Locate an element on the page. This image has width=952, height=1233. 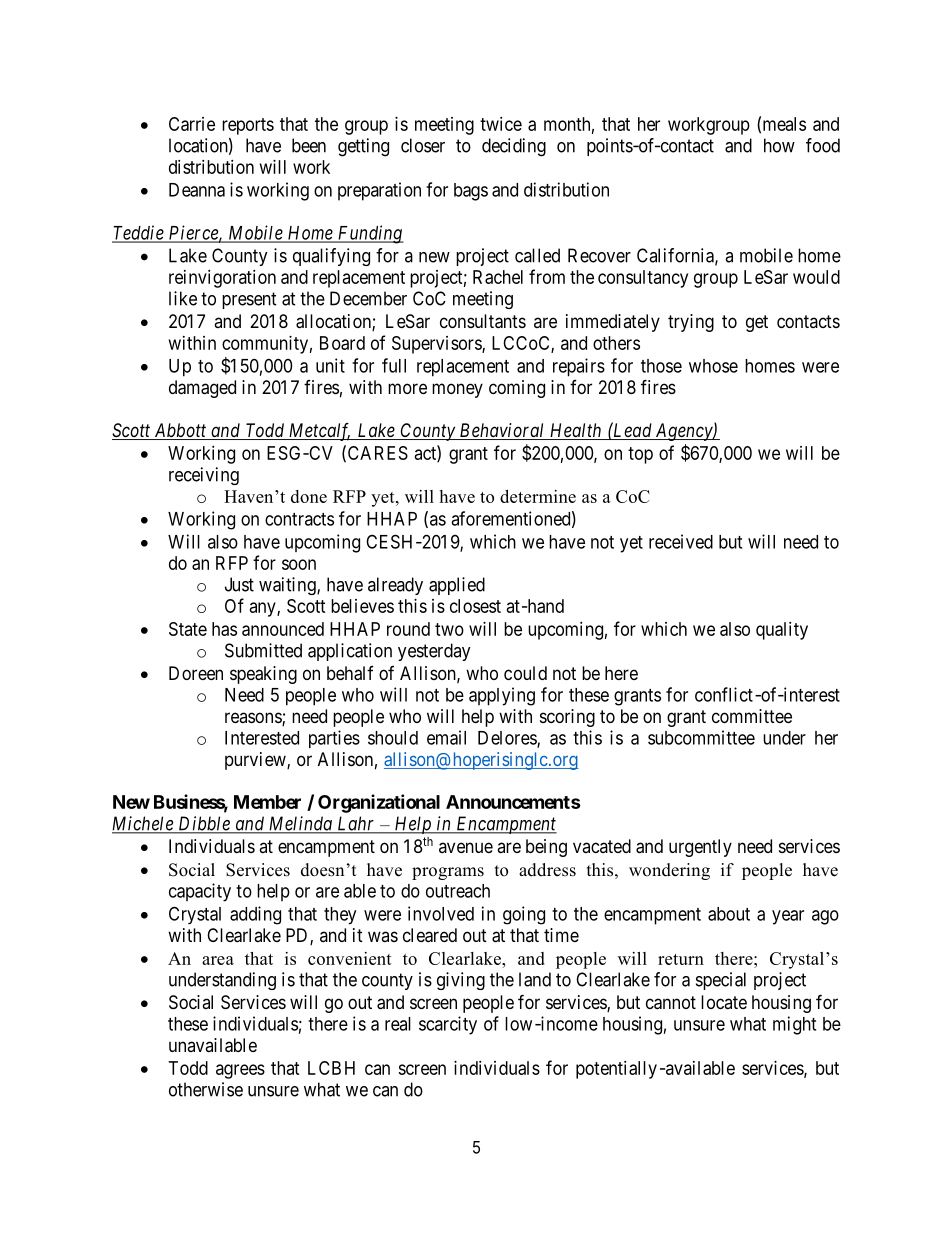
scarcity is located at coordinates (448, 1025).
